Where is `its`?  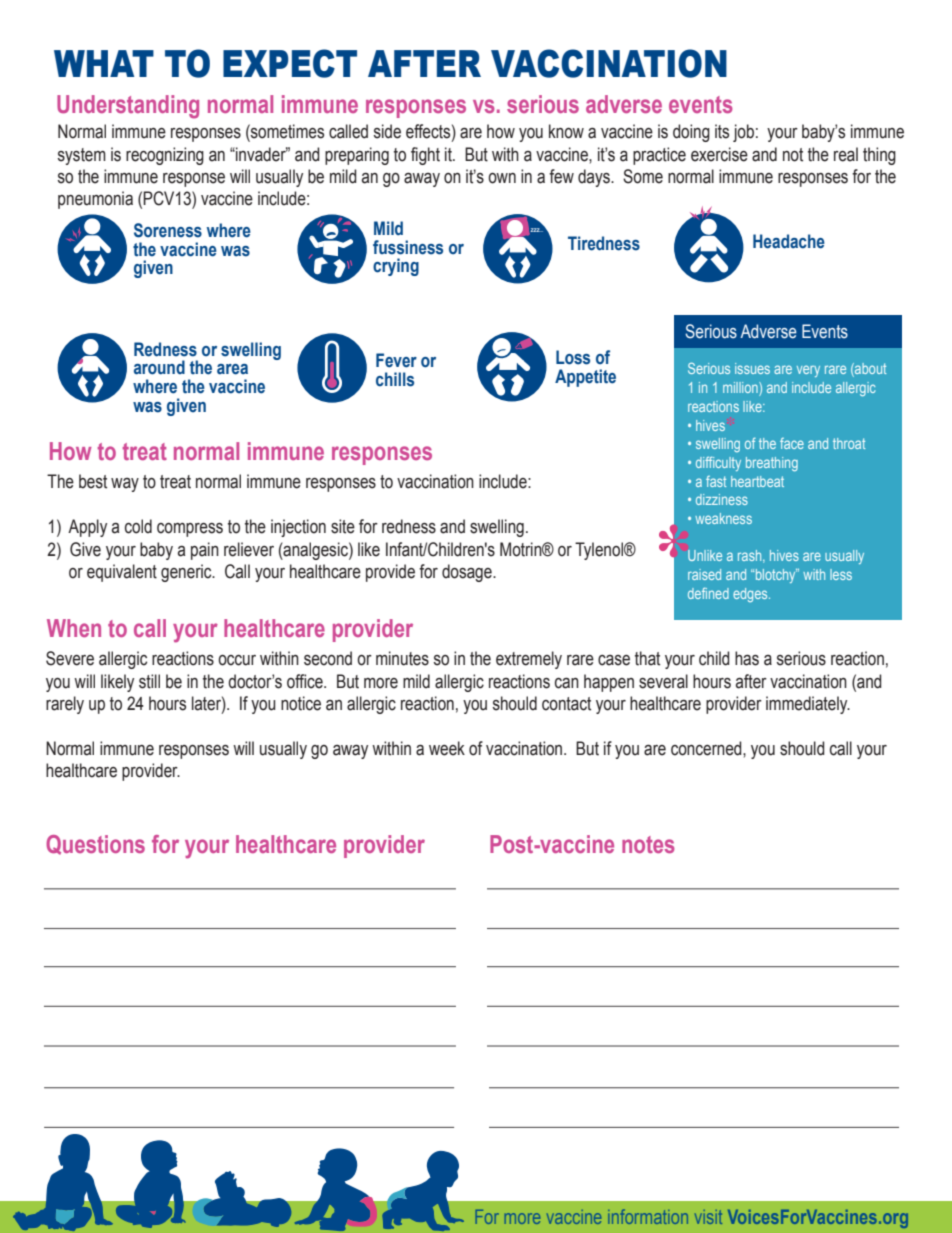 its is located at coordinates (722, 131).
